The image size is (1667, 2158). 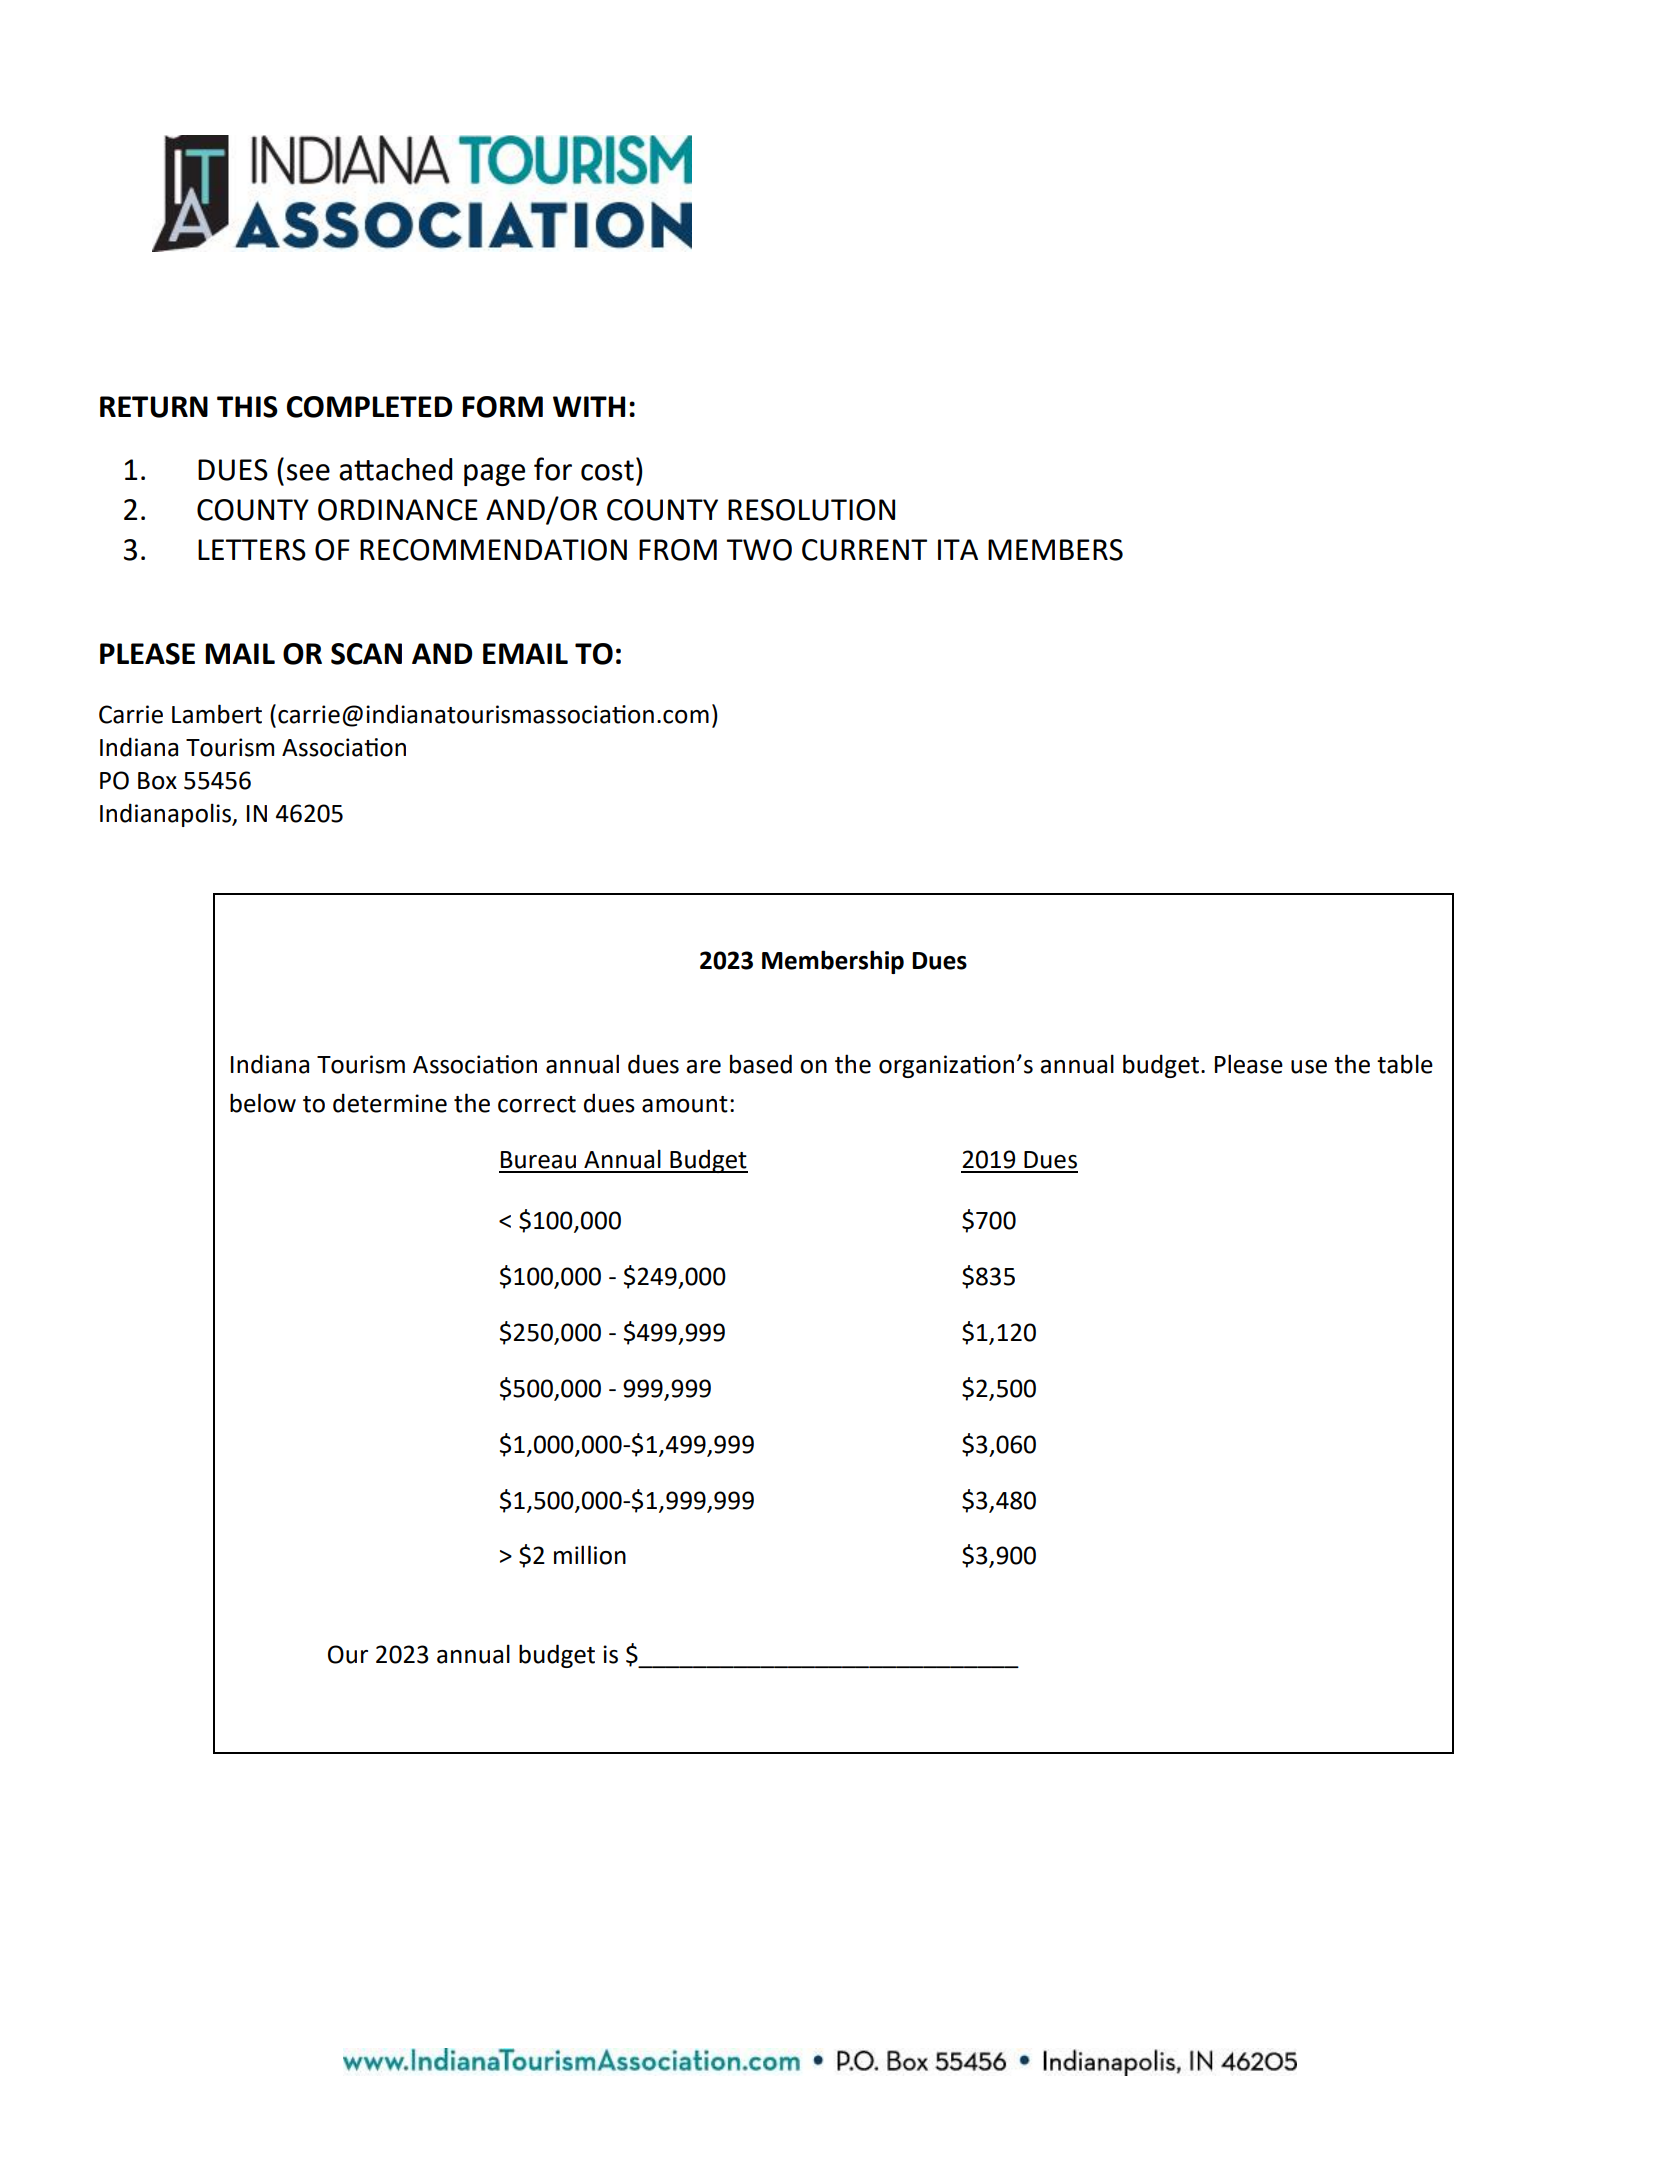 What do you see at coordinates (811, 510) in the page?
I see `RESOLUTION` at bounding box center [811, 510].
